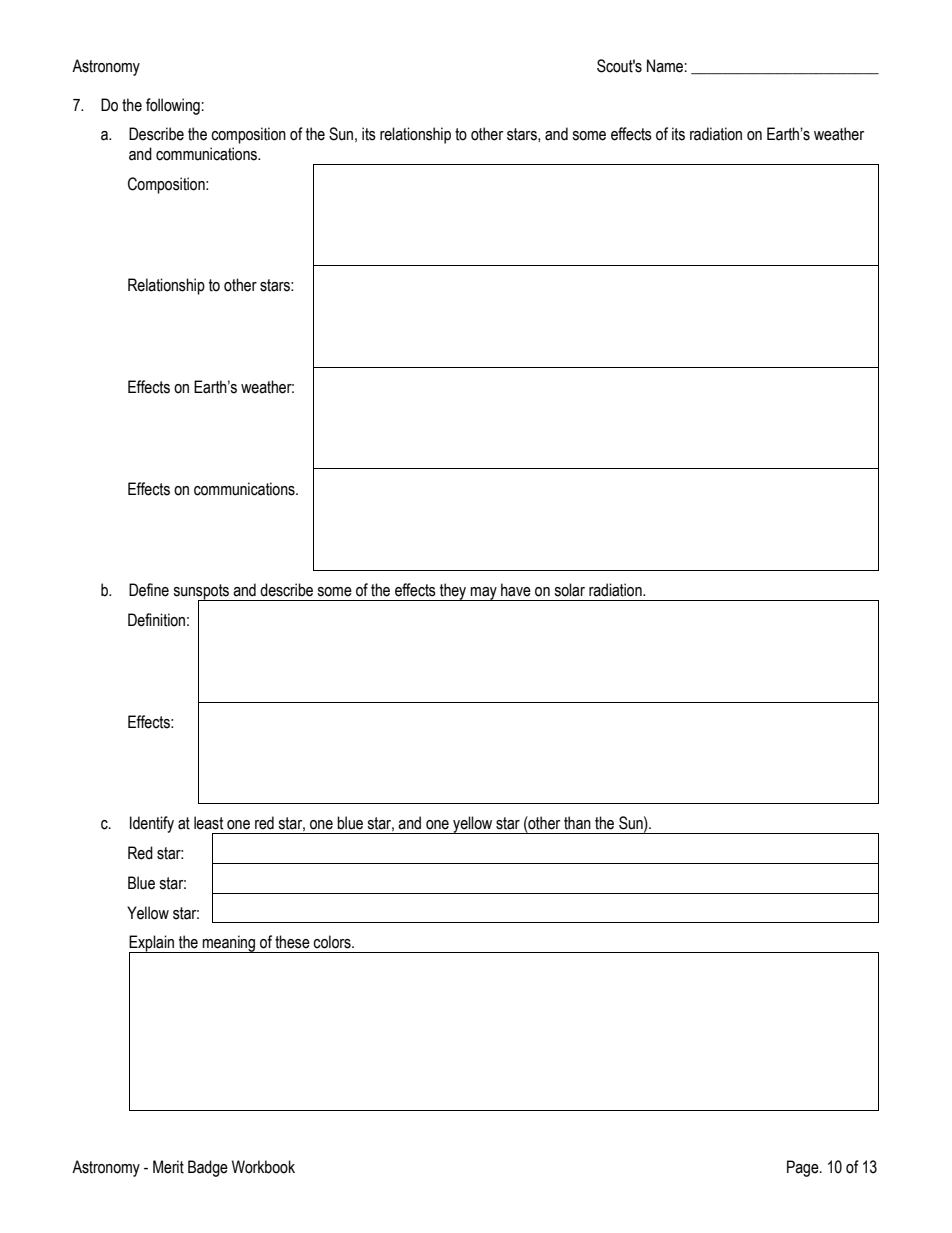  I want to click on Define, so click(149, 590).
